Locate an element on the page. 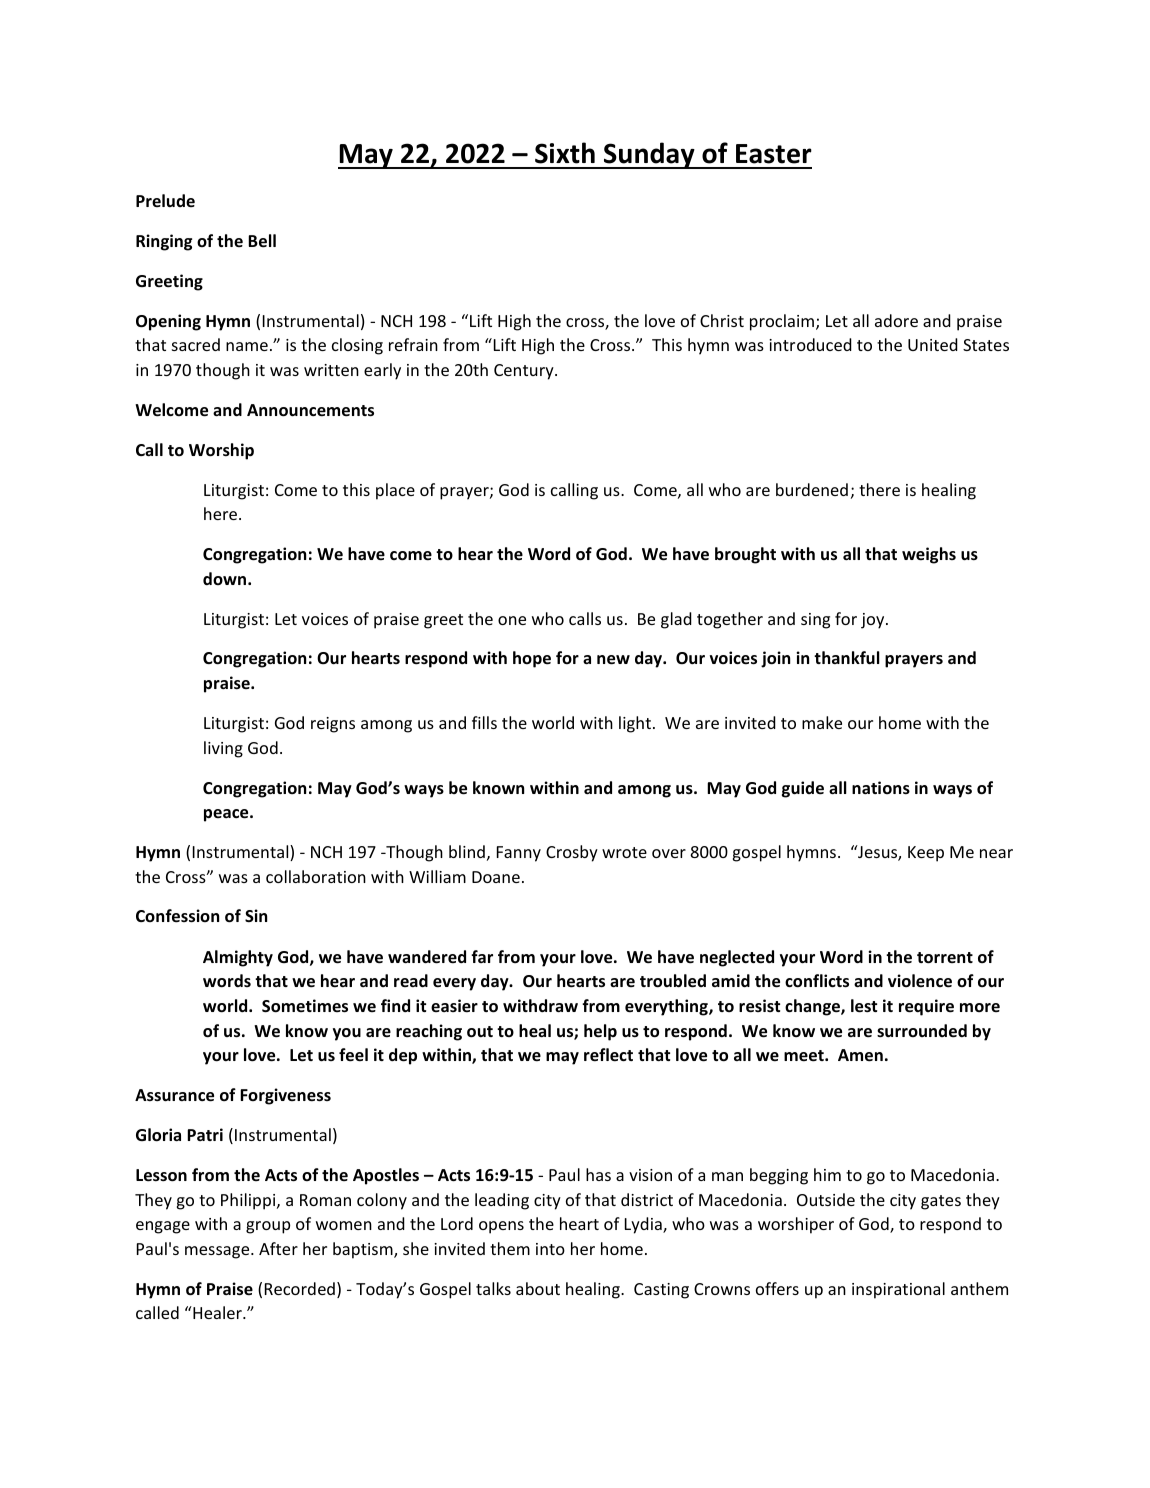  Sunday is located at coordinates (649, 155).
